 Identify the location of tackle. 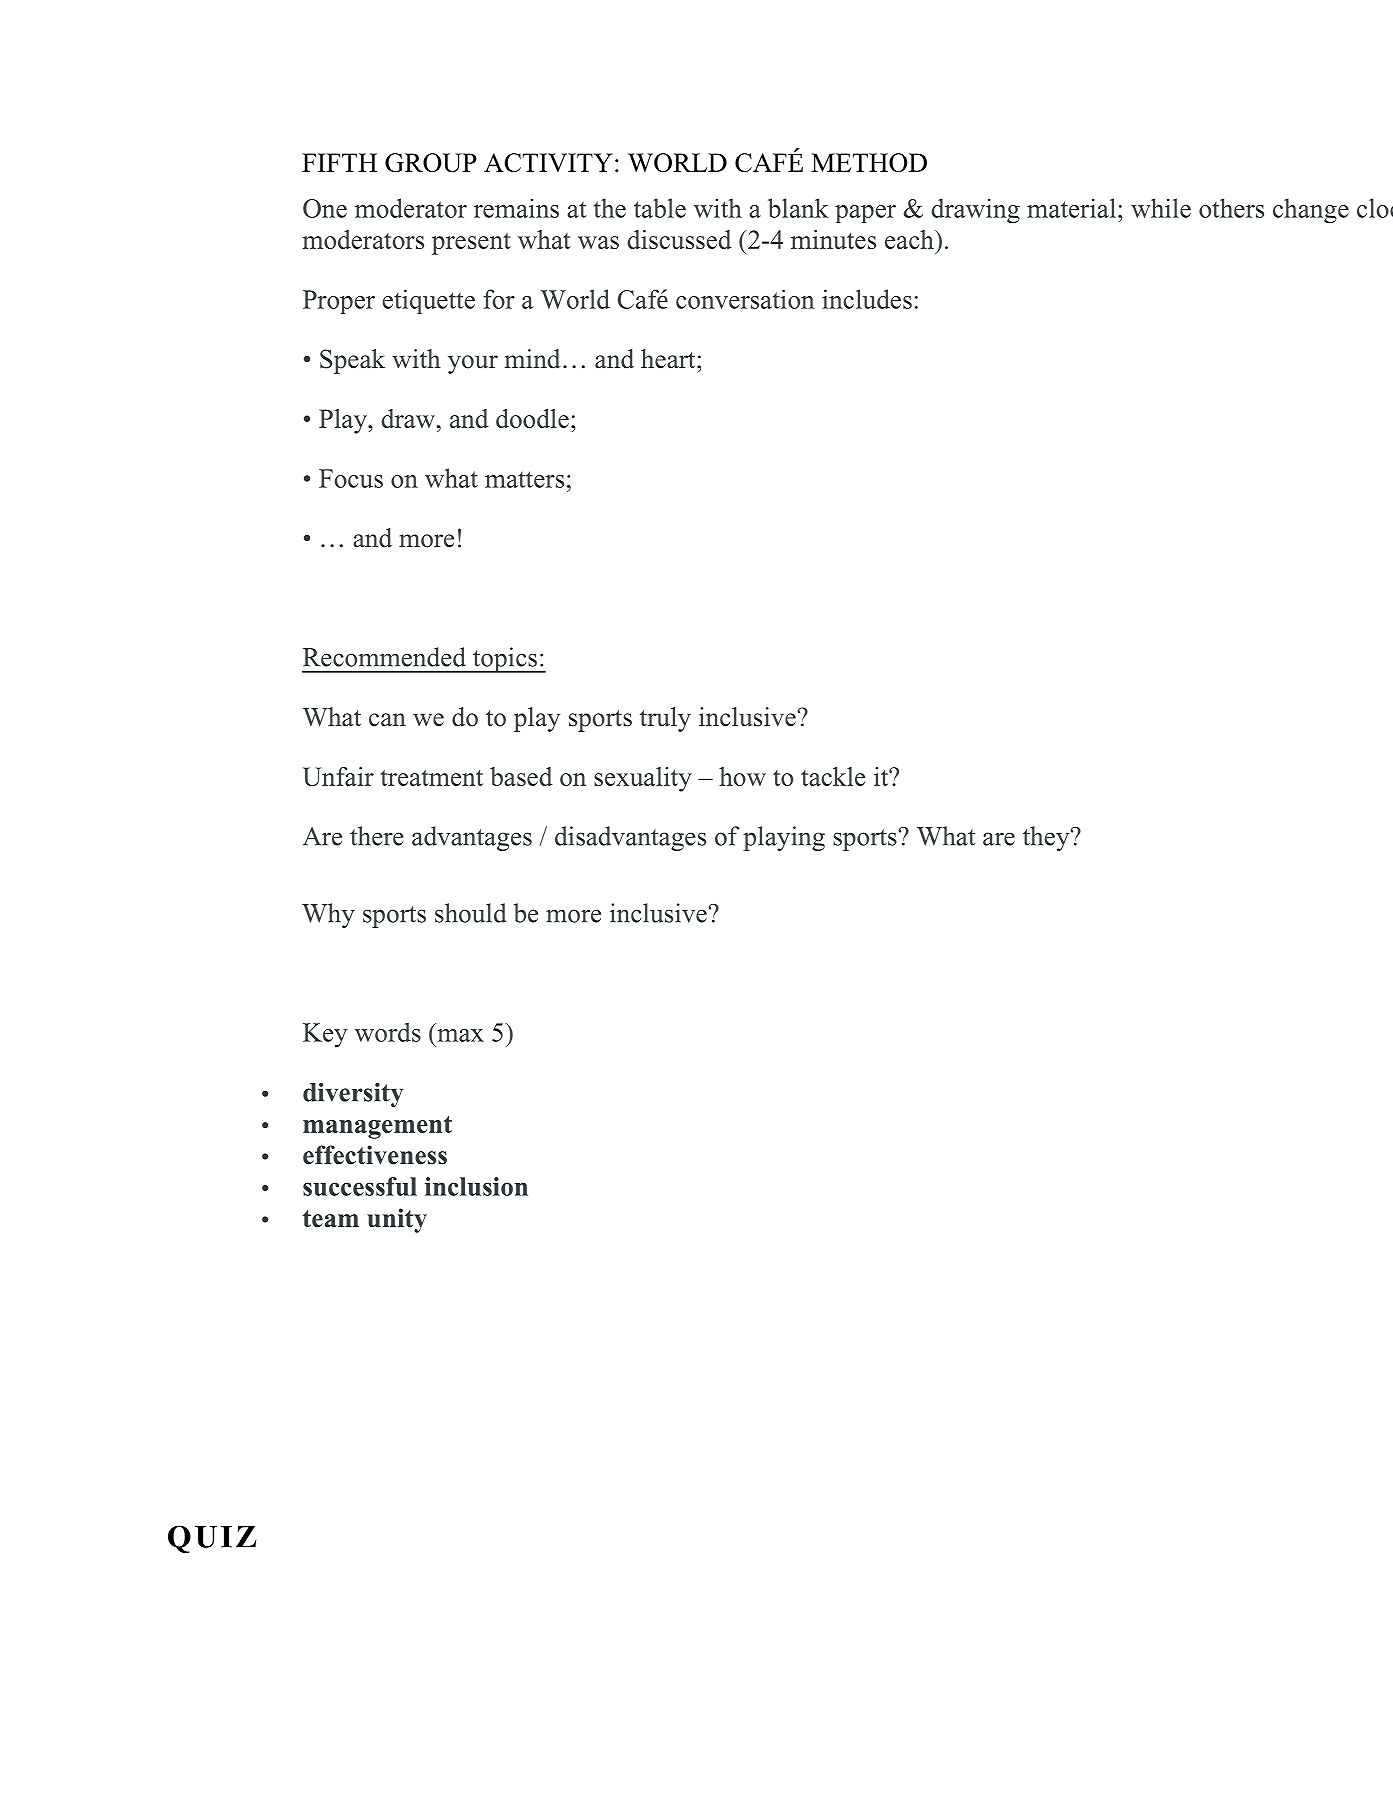
(833, 776).
